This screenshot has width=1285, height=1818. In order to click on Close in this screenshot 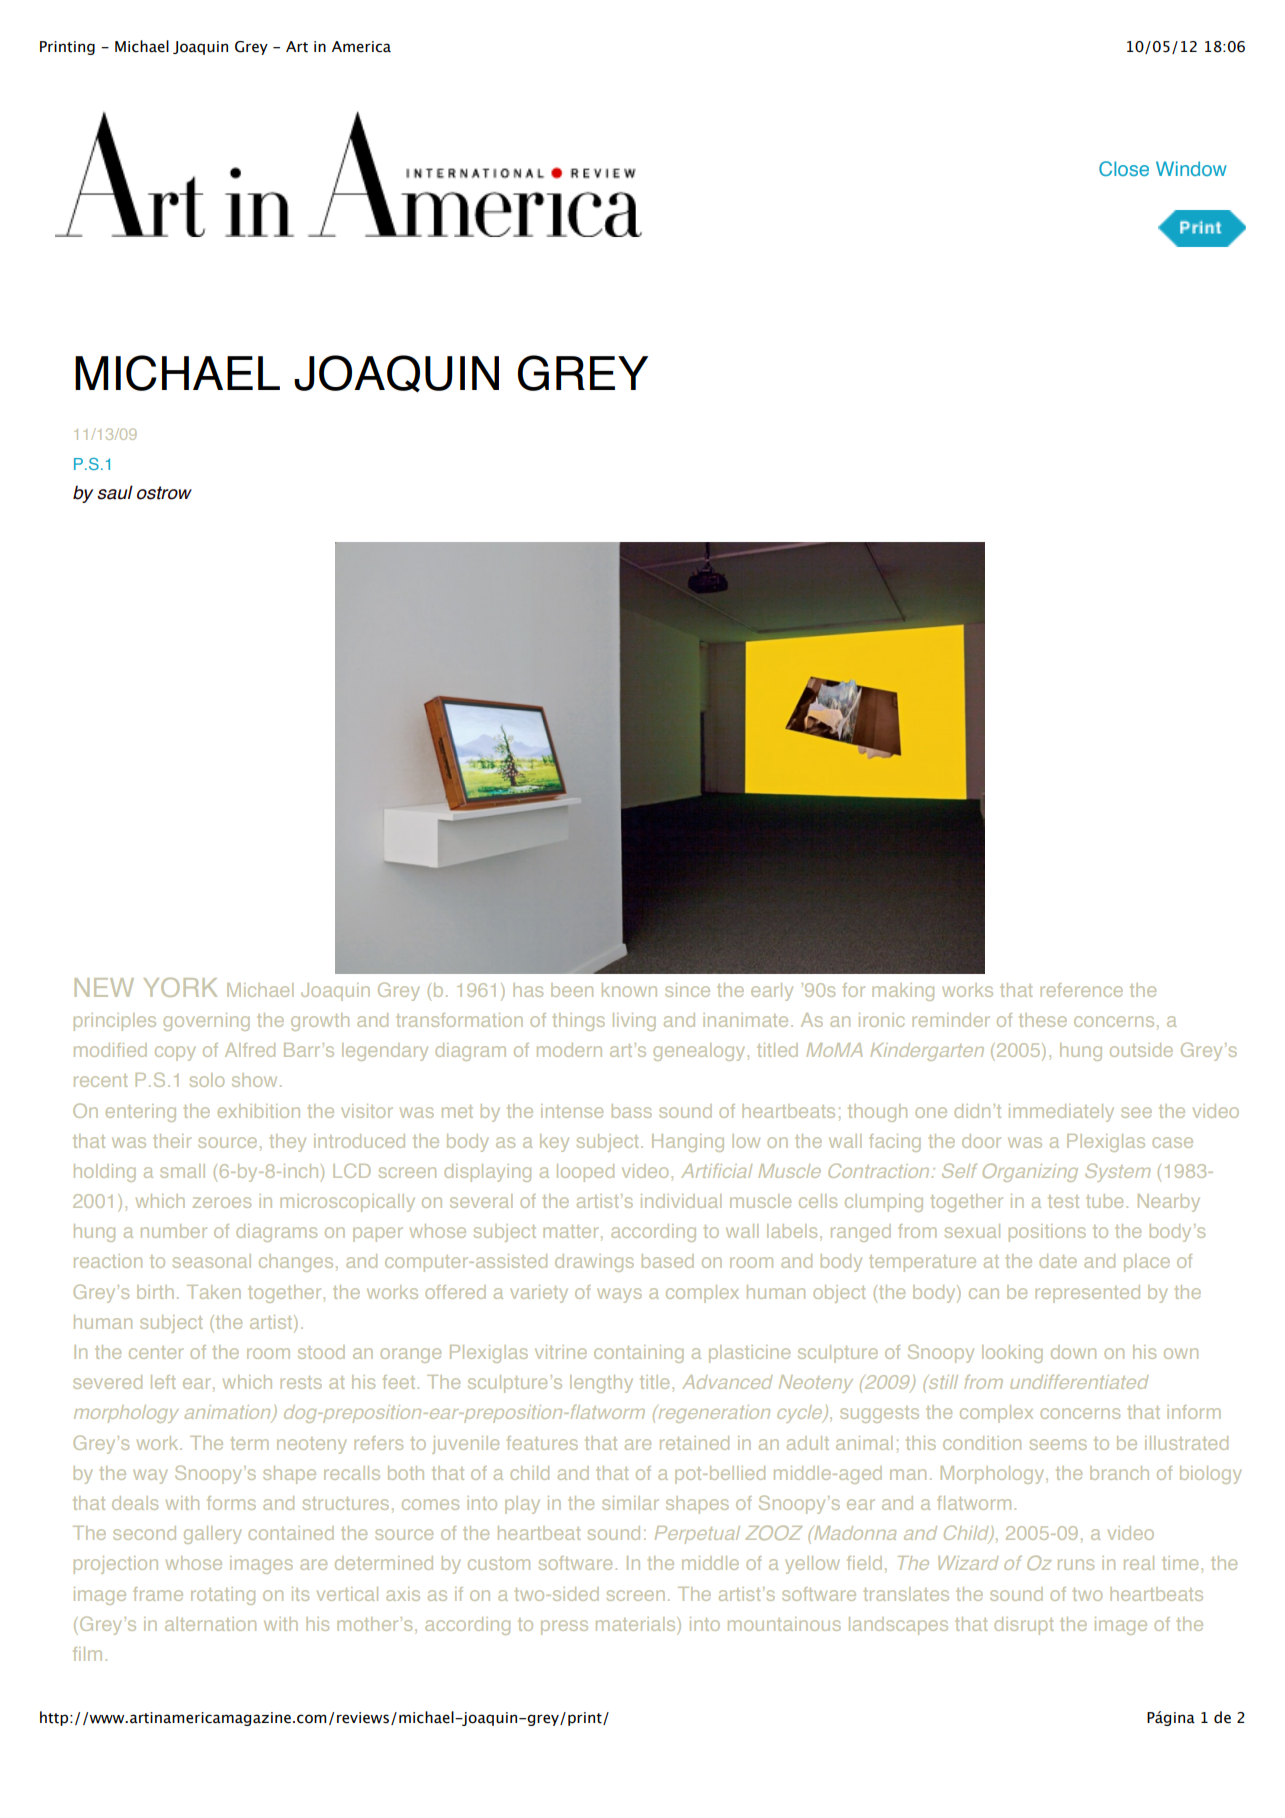, I will do `click(1124, 168)`.
